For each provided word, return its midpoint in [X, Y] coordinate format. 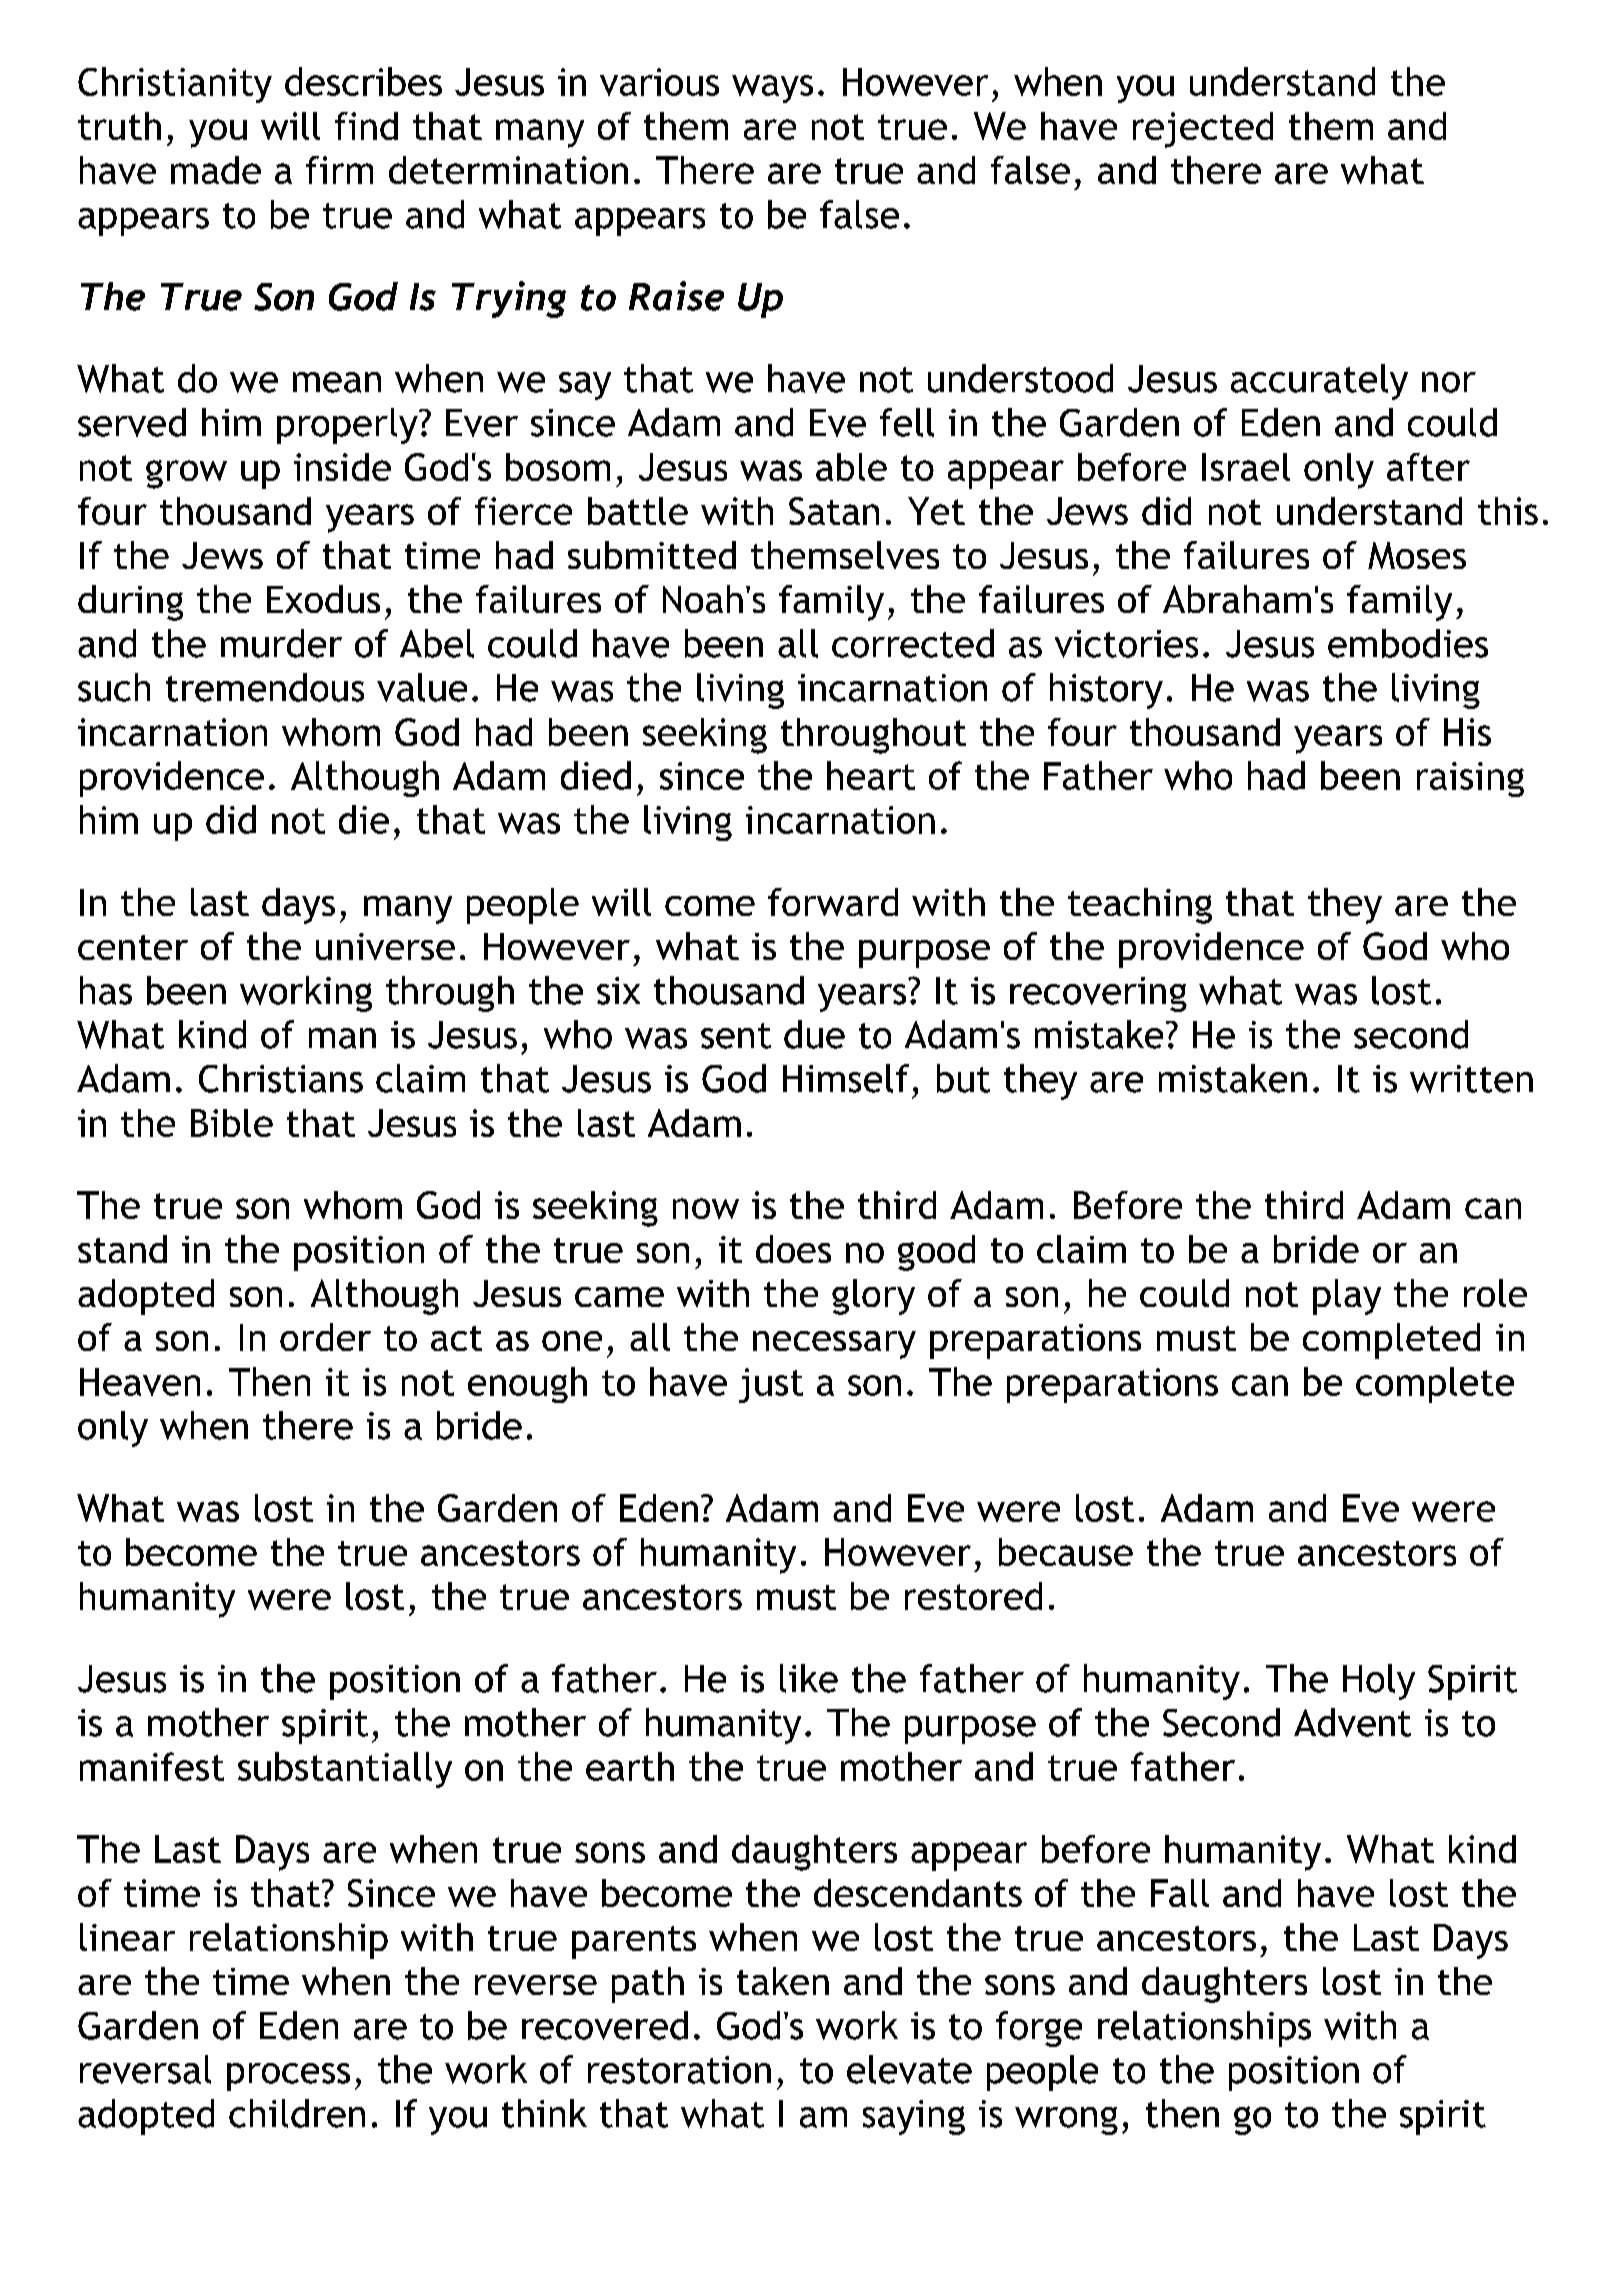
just [771, 1385]
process [288, 2077]
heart [871, 775]
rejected [1203, 130]
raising [1470, 779]
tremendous [265, 687]
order [325, 1337]
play [1347, 1297]
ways [772, 89]
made [216, 170]
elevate [909, 2069]
